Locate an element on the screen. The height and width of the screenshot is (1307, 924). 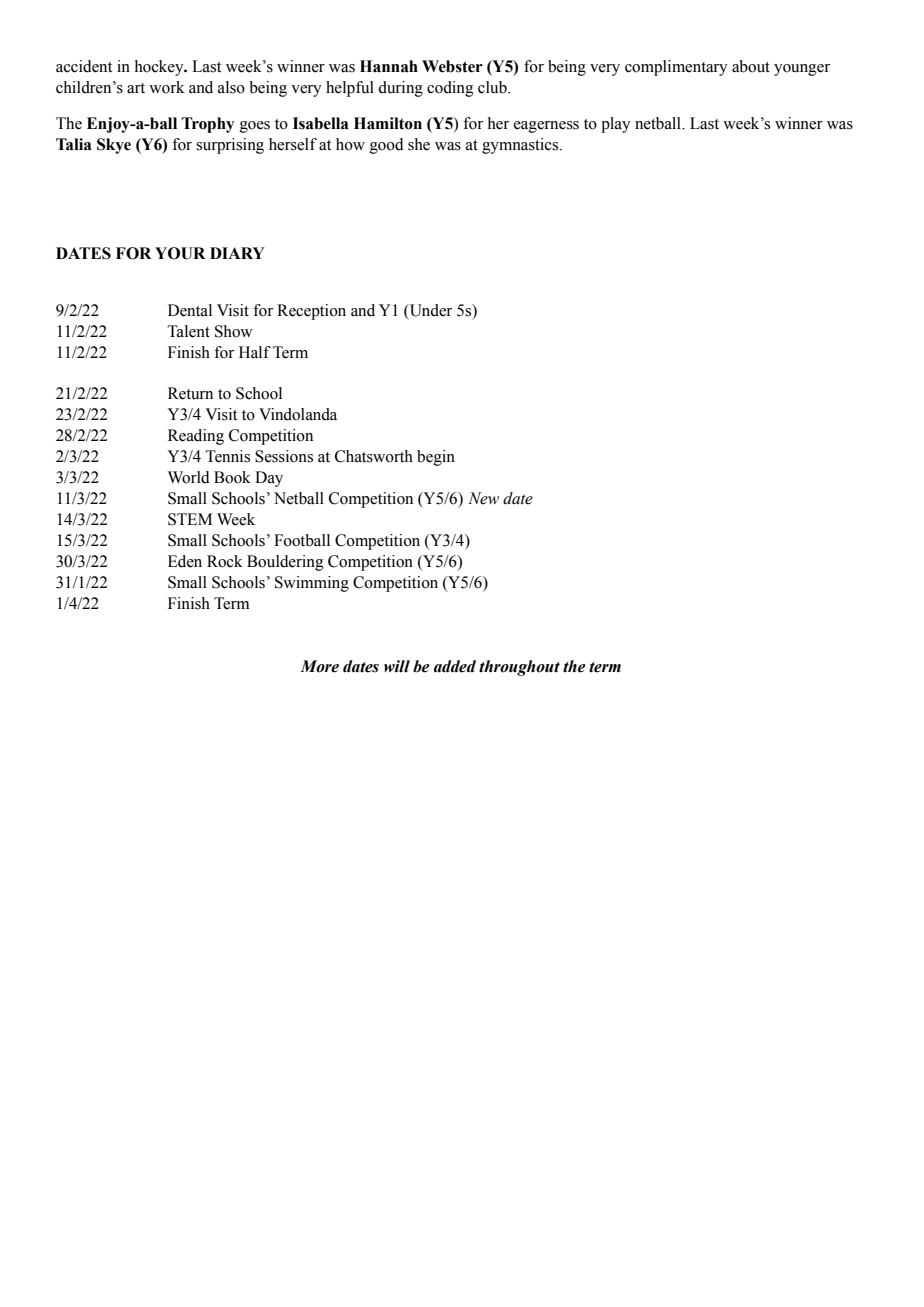
throughout is located at coordinates (519, 668).
